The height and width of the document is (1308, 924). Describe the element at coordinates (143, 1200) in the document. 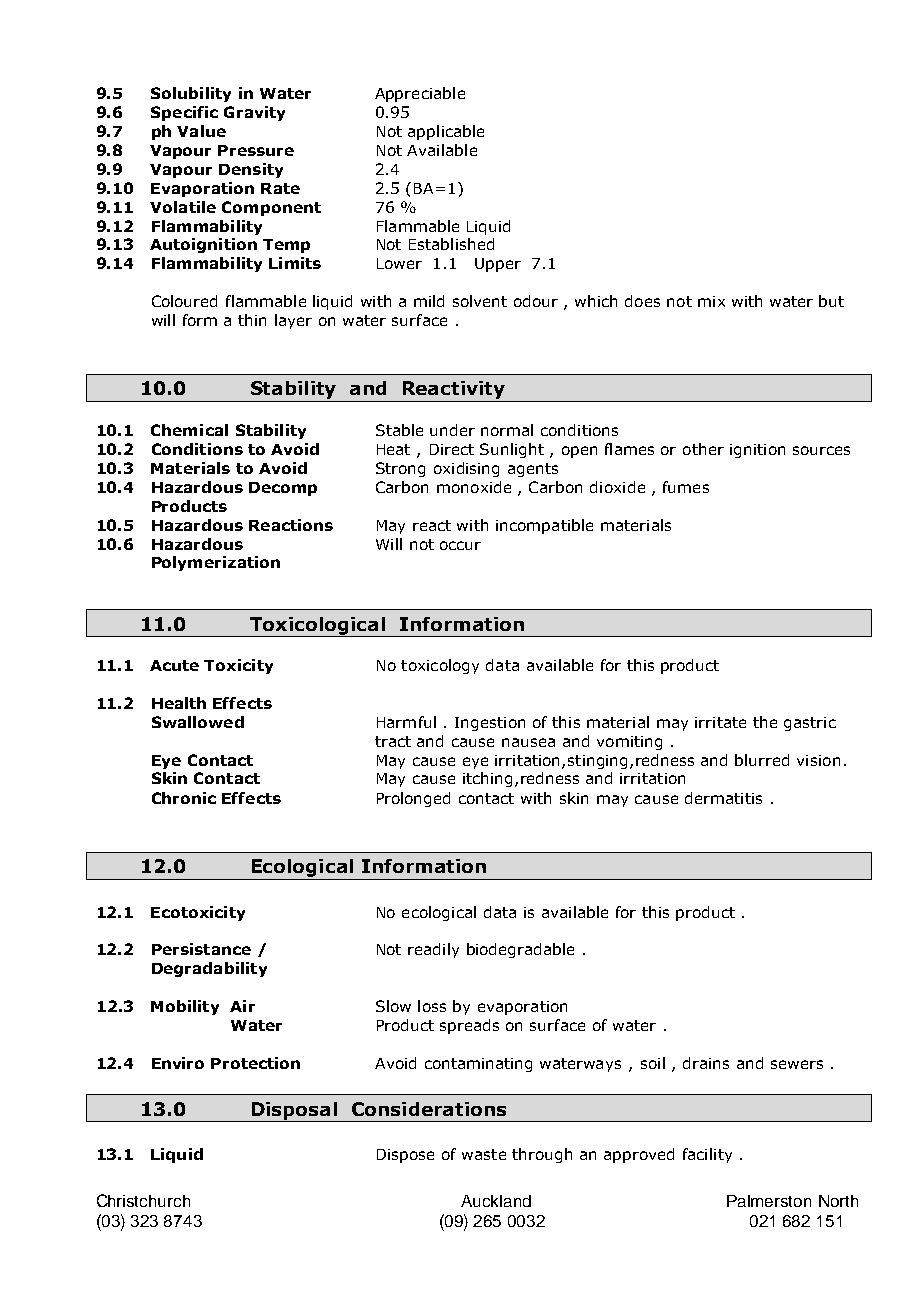

I see `Christchurch` at that location.
